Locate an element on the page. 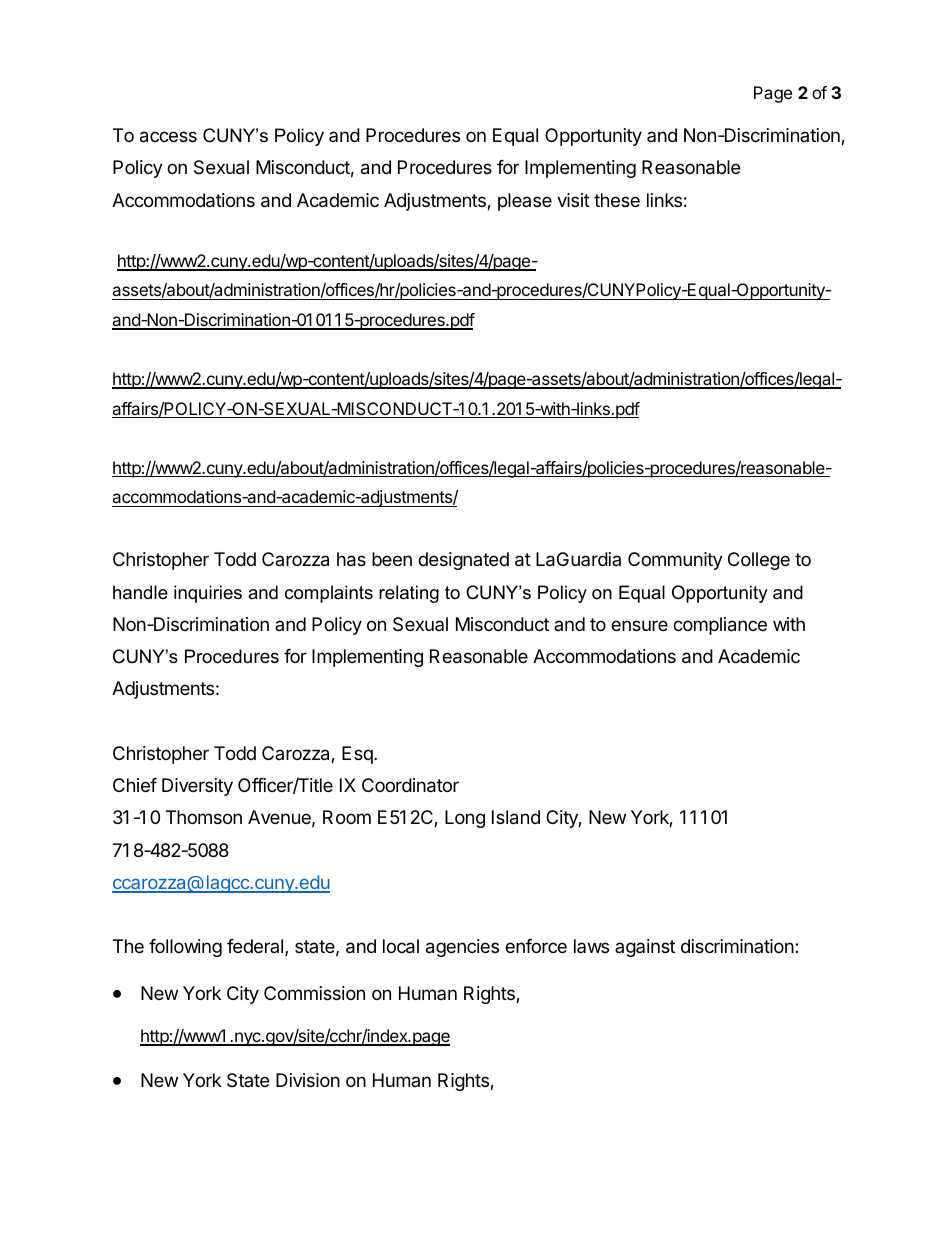 Image resolution: width=952 pixels, height=1233 pixels. please is located at coordinates (525, 202).
